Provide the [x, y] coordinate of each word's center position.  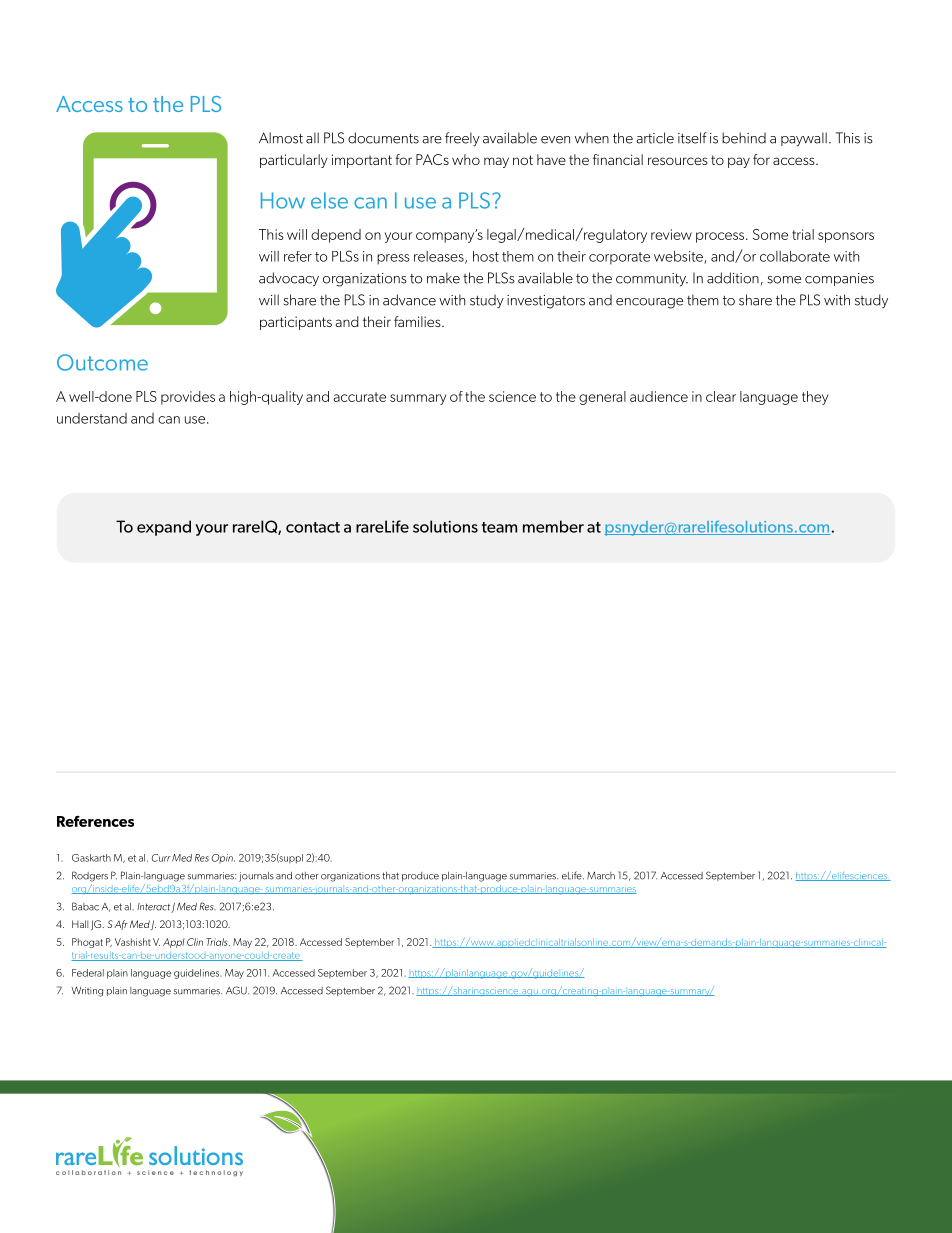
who [466, 159]
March [601, 875]
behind [744, 138]
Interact [153, 907]
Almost [281, 138]
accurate [359, 397]
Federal [88, 973]
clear [721, 396]
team [499, 527]
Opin [223, 859]
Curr [161, 858]
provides [188, 398]
